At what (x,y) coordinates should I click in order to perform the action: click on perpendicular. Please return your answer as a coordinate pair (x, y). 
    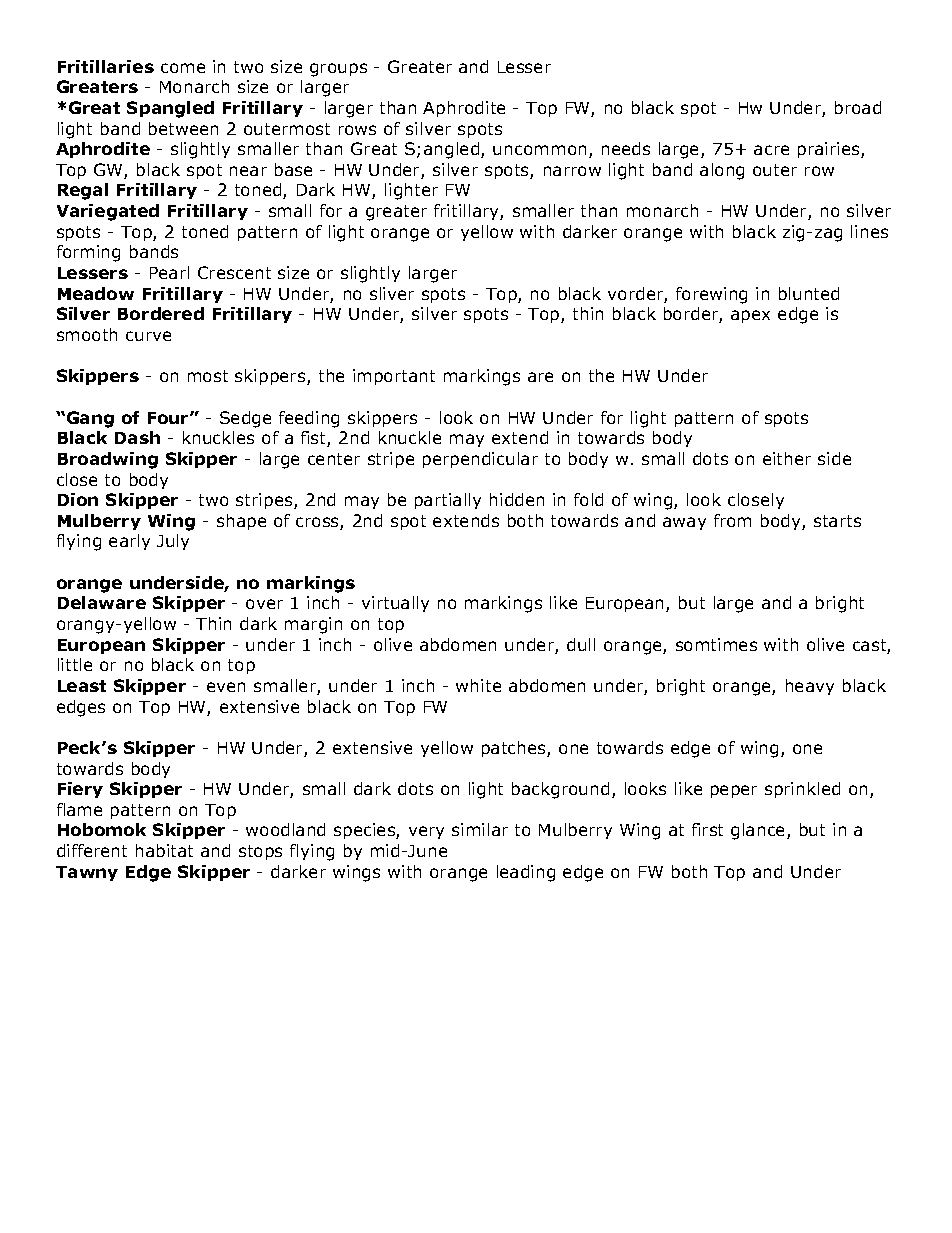
    Looking at the image, I should click on (480, 460).
